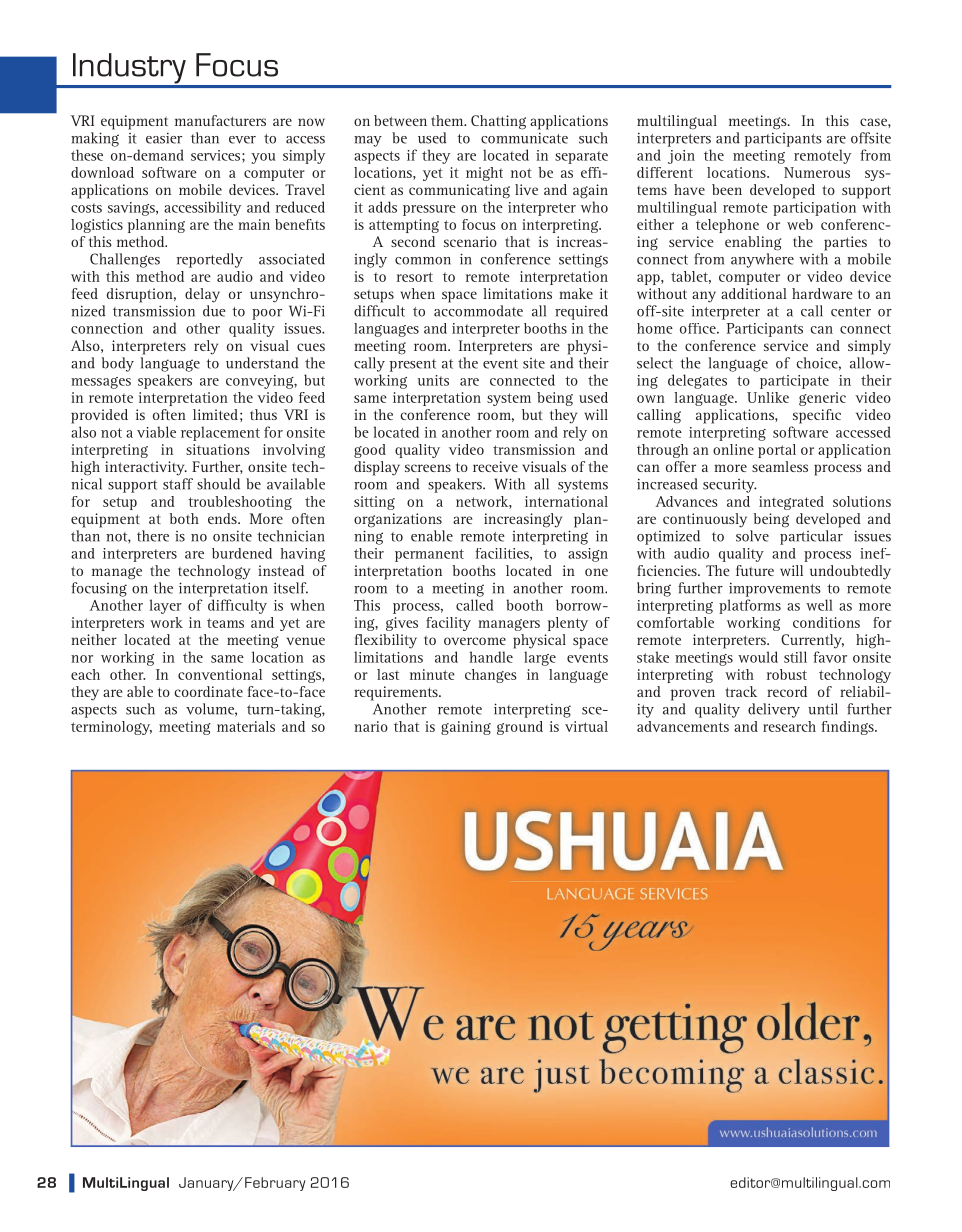  I want to click on organizations, so click(398, 520).
